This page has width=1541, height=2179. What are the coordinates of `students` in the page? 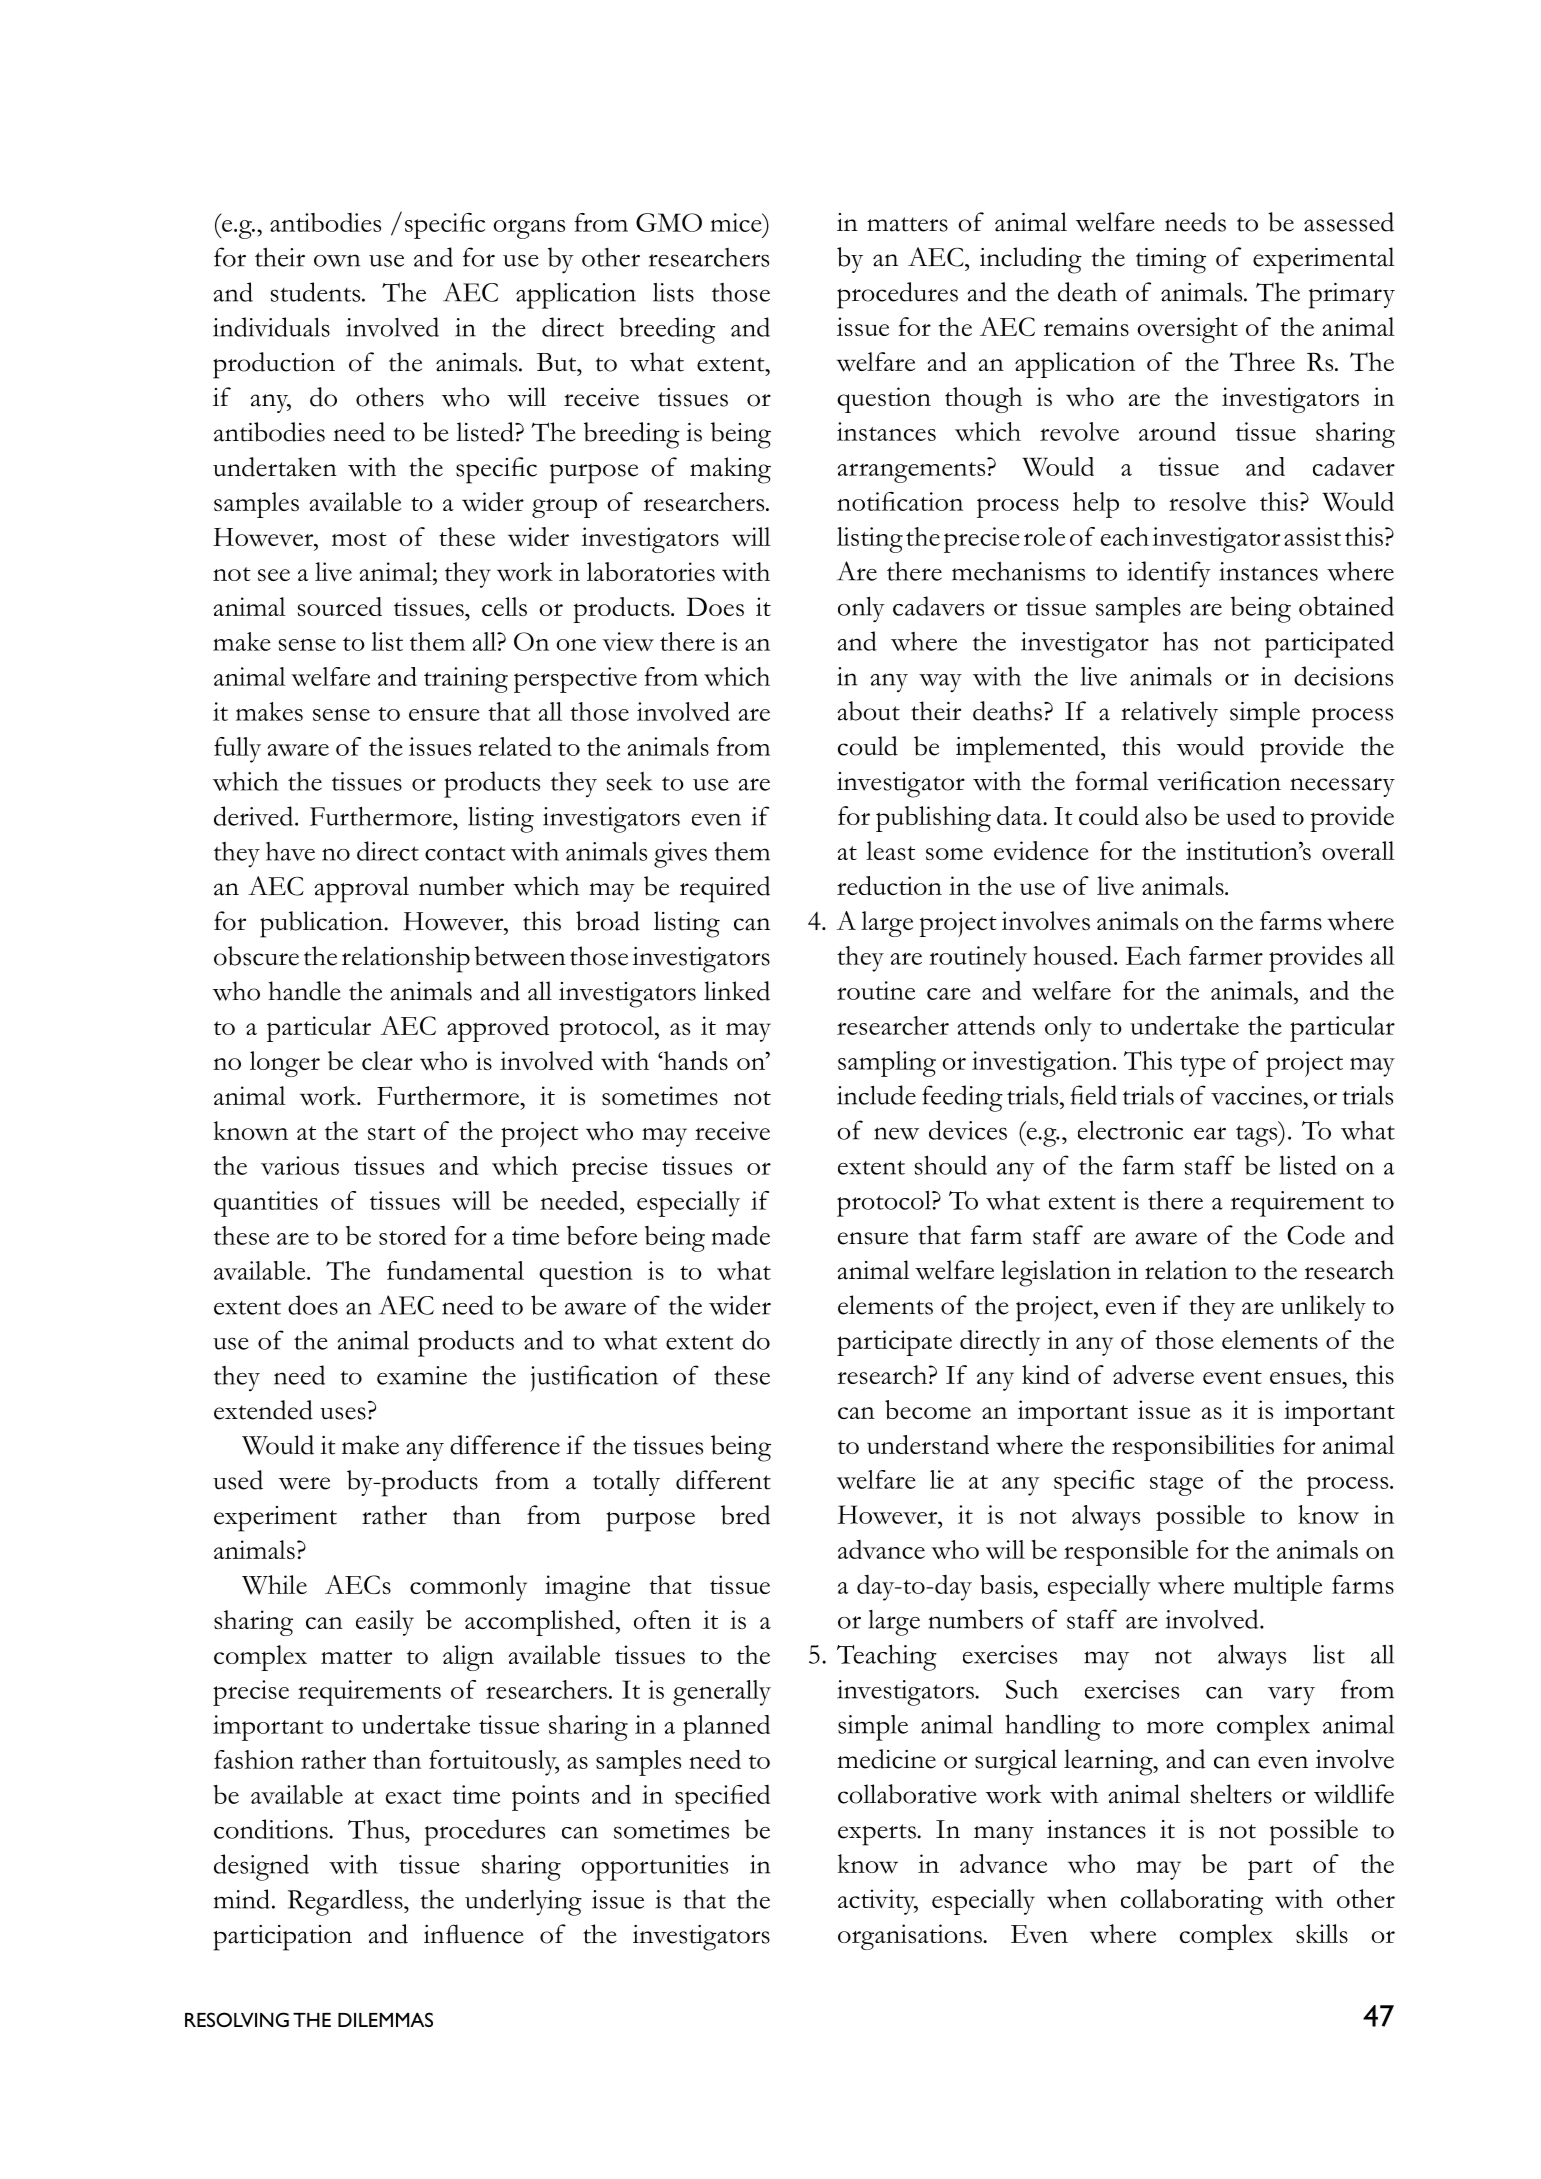 It's located at (317, 292).
